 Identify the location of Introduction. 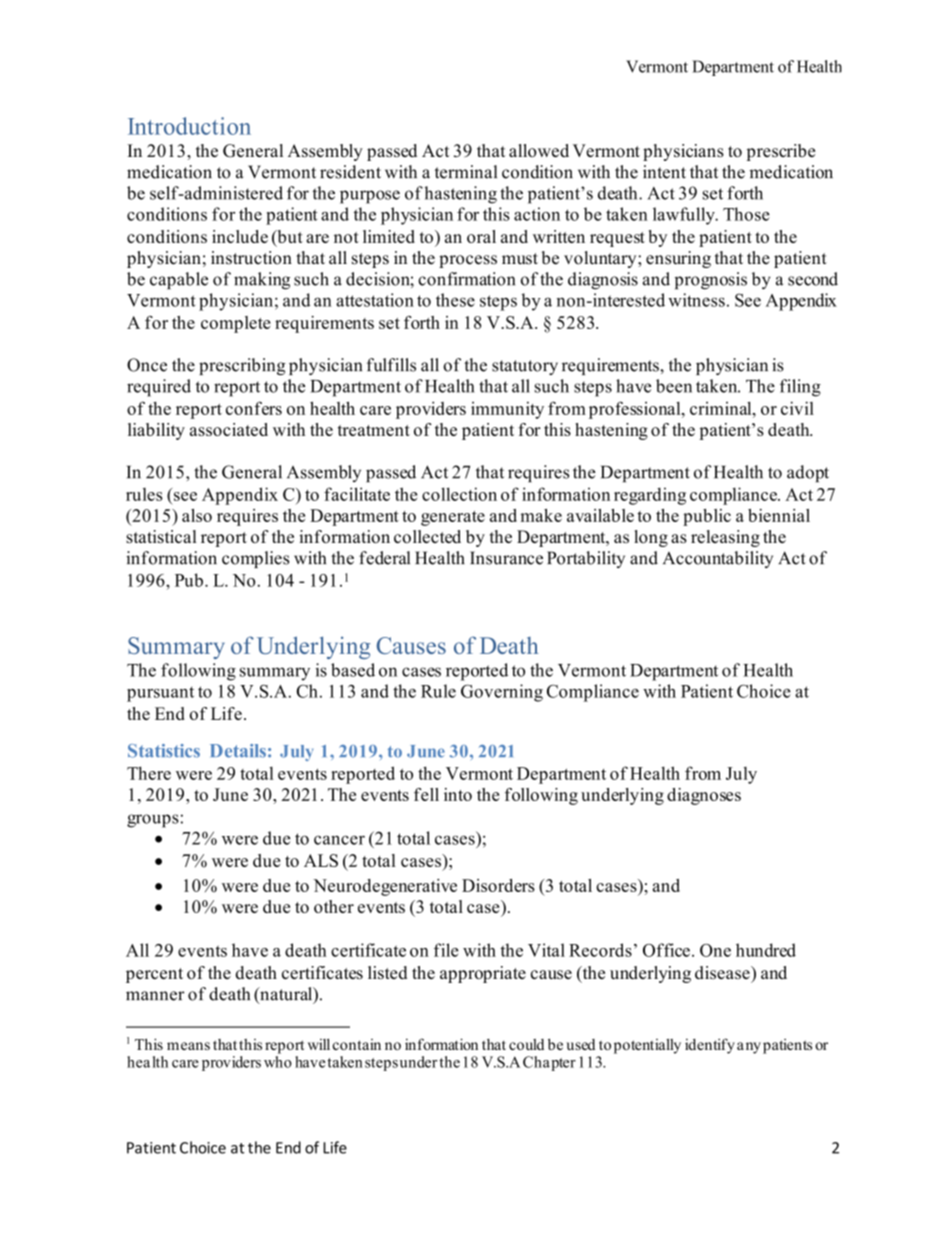
(189, 126).
